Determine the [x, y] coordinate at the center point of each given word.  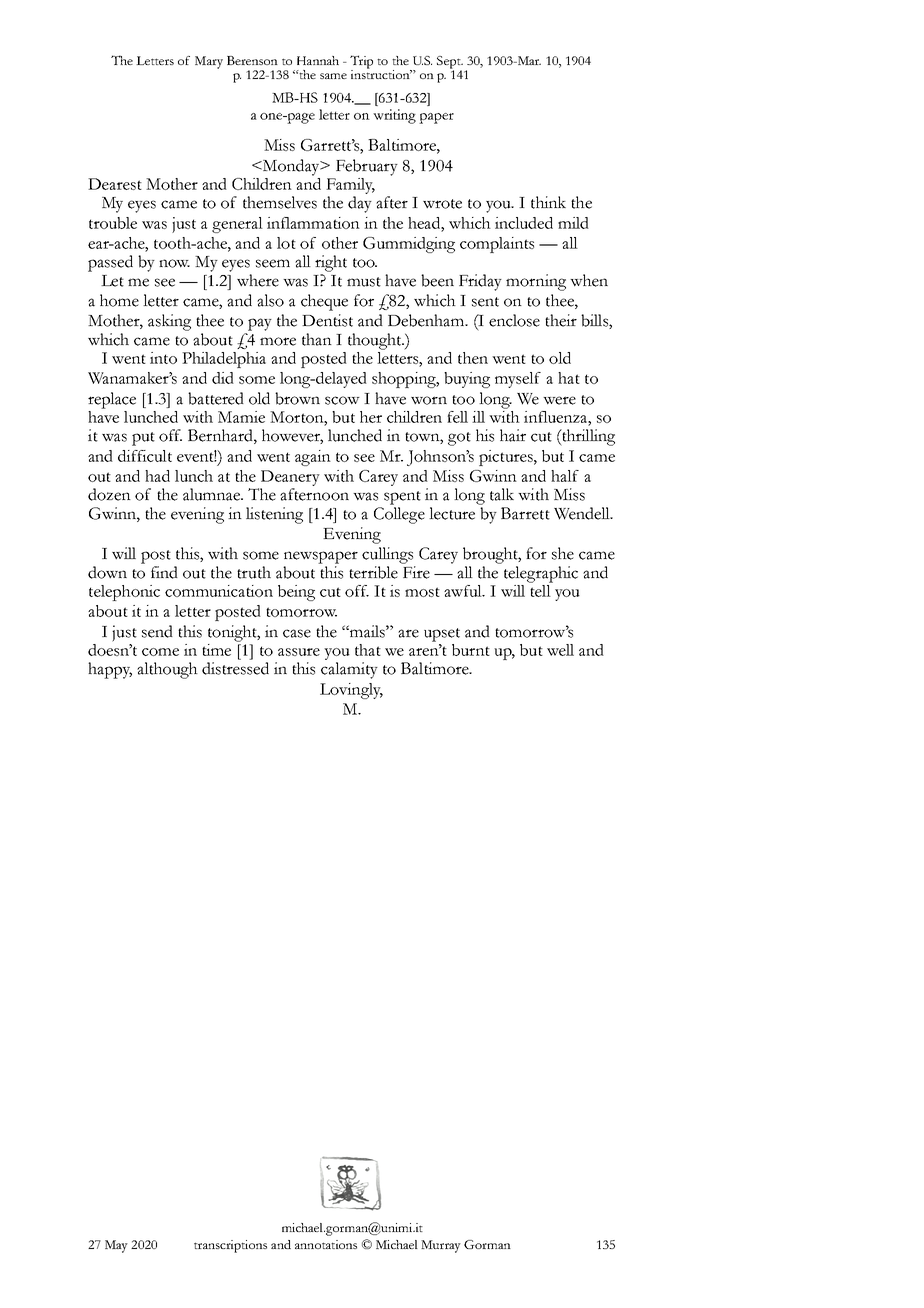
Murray [441, 1246]
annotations [326, 1244]
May [116, 1246]
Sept [450, 63]
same [333, 76]
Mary [209, 62]
